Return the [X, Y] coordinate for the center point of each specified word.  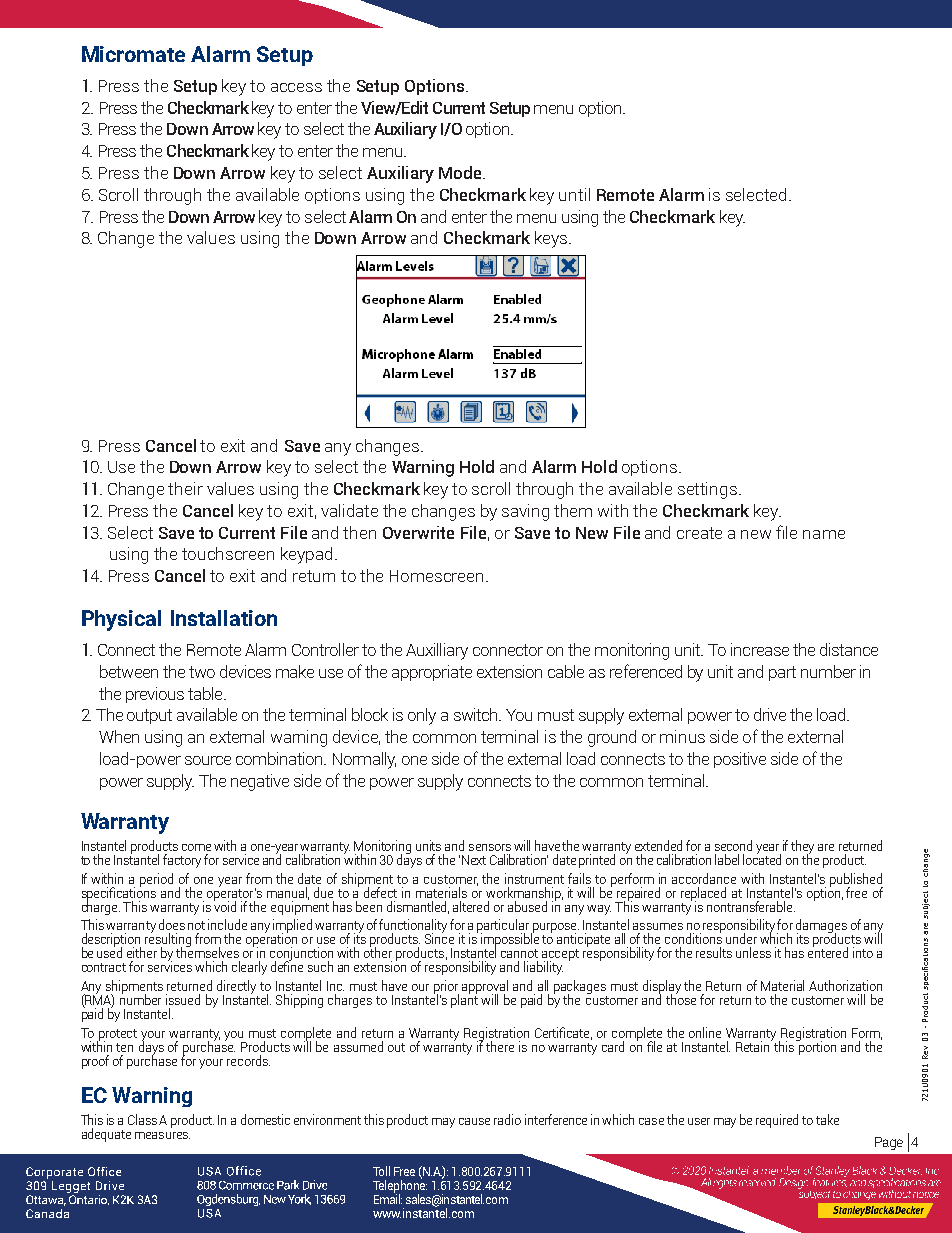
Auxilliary [437, 651]
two [202, 672]
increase [760, 649]
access [296, 87]
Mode [460, 172]
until [574, 194]
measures [162, 1135]
